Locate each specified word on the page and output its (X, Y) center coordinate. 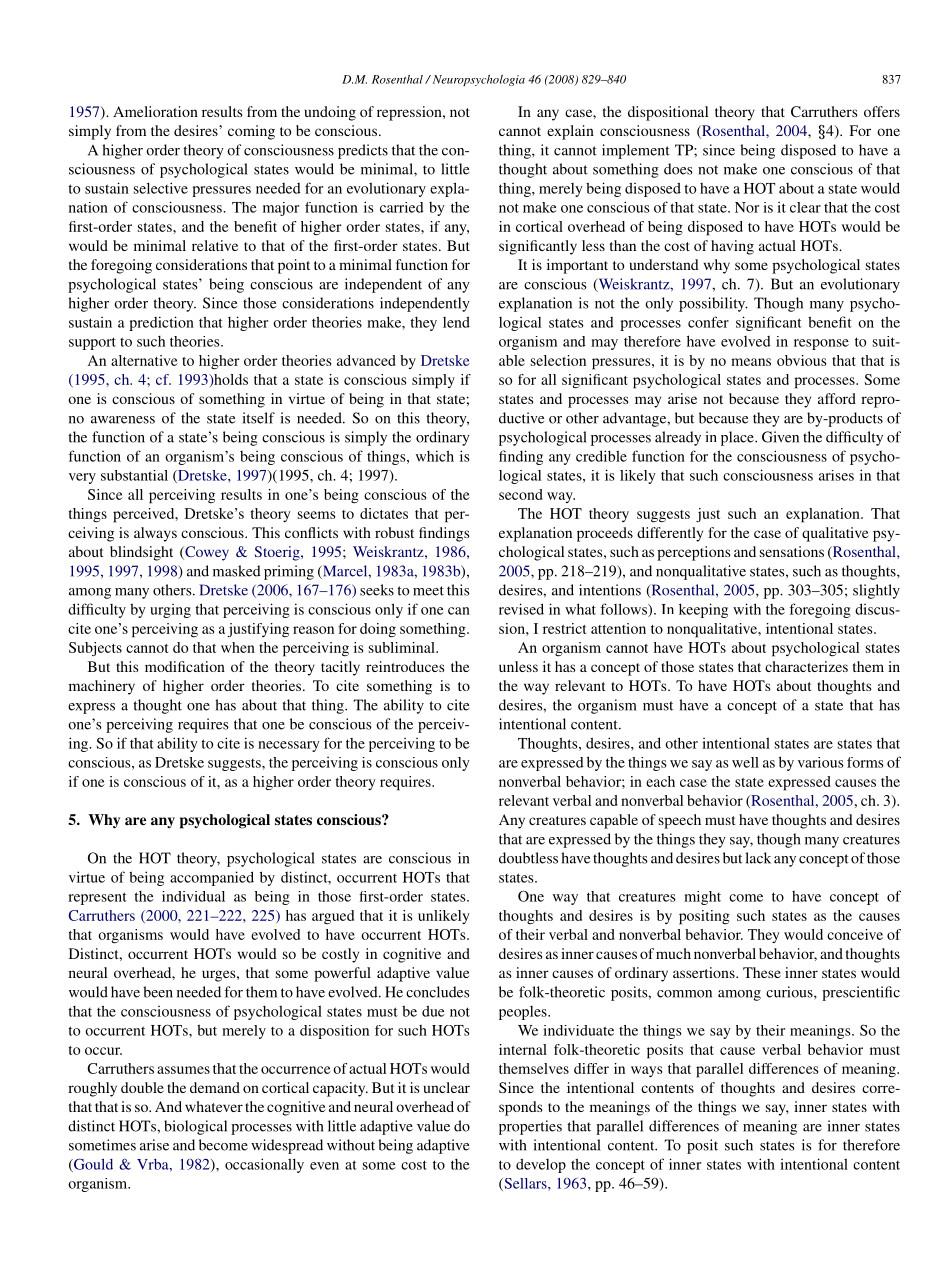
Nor (747, 207)
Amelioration (155, 111)
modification (185, 666)
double (142, 1087)
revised (521, 609)
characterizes (806, 666)
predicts (363, 151)
